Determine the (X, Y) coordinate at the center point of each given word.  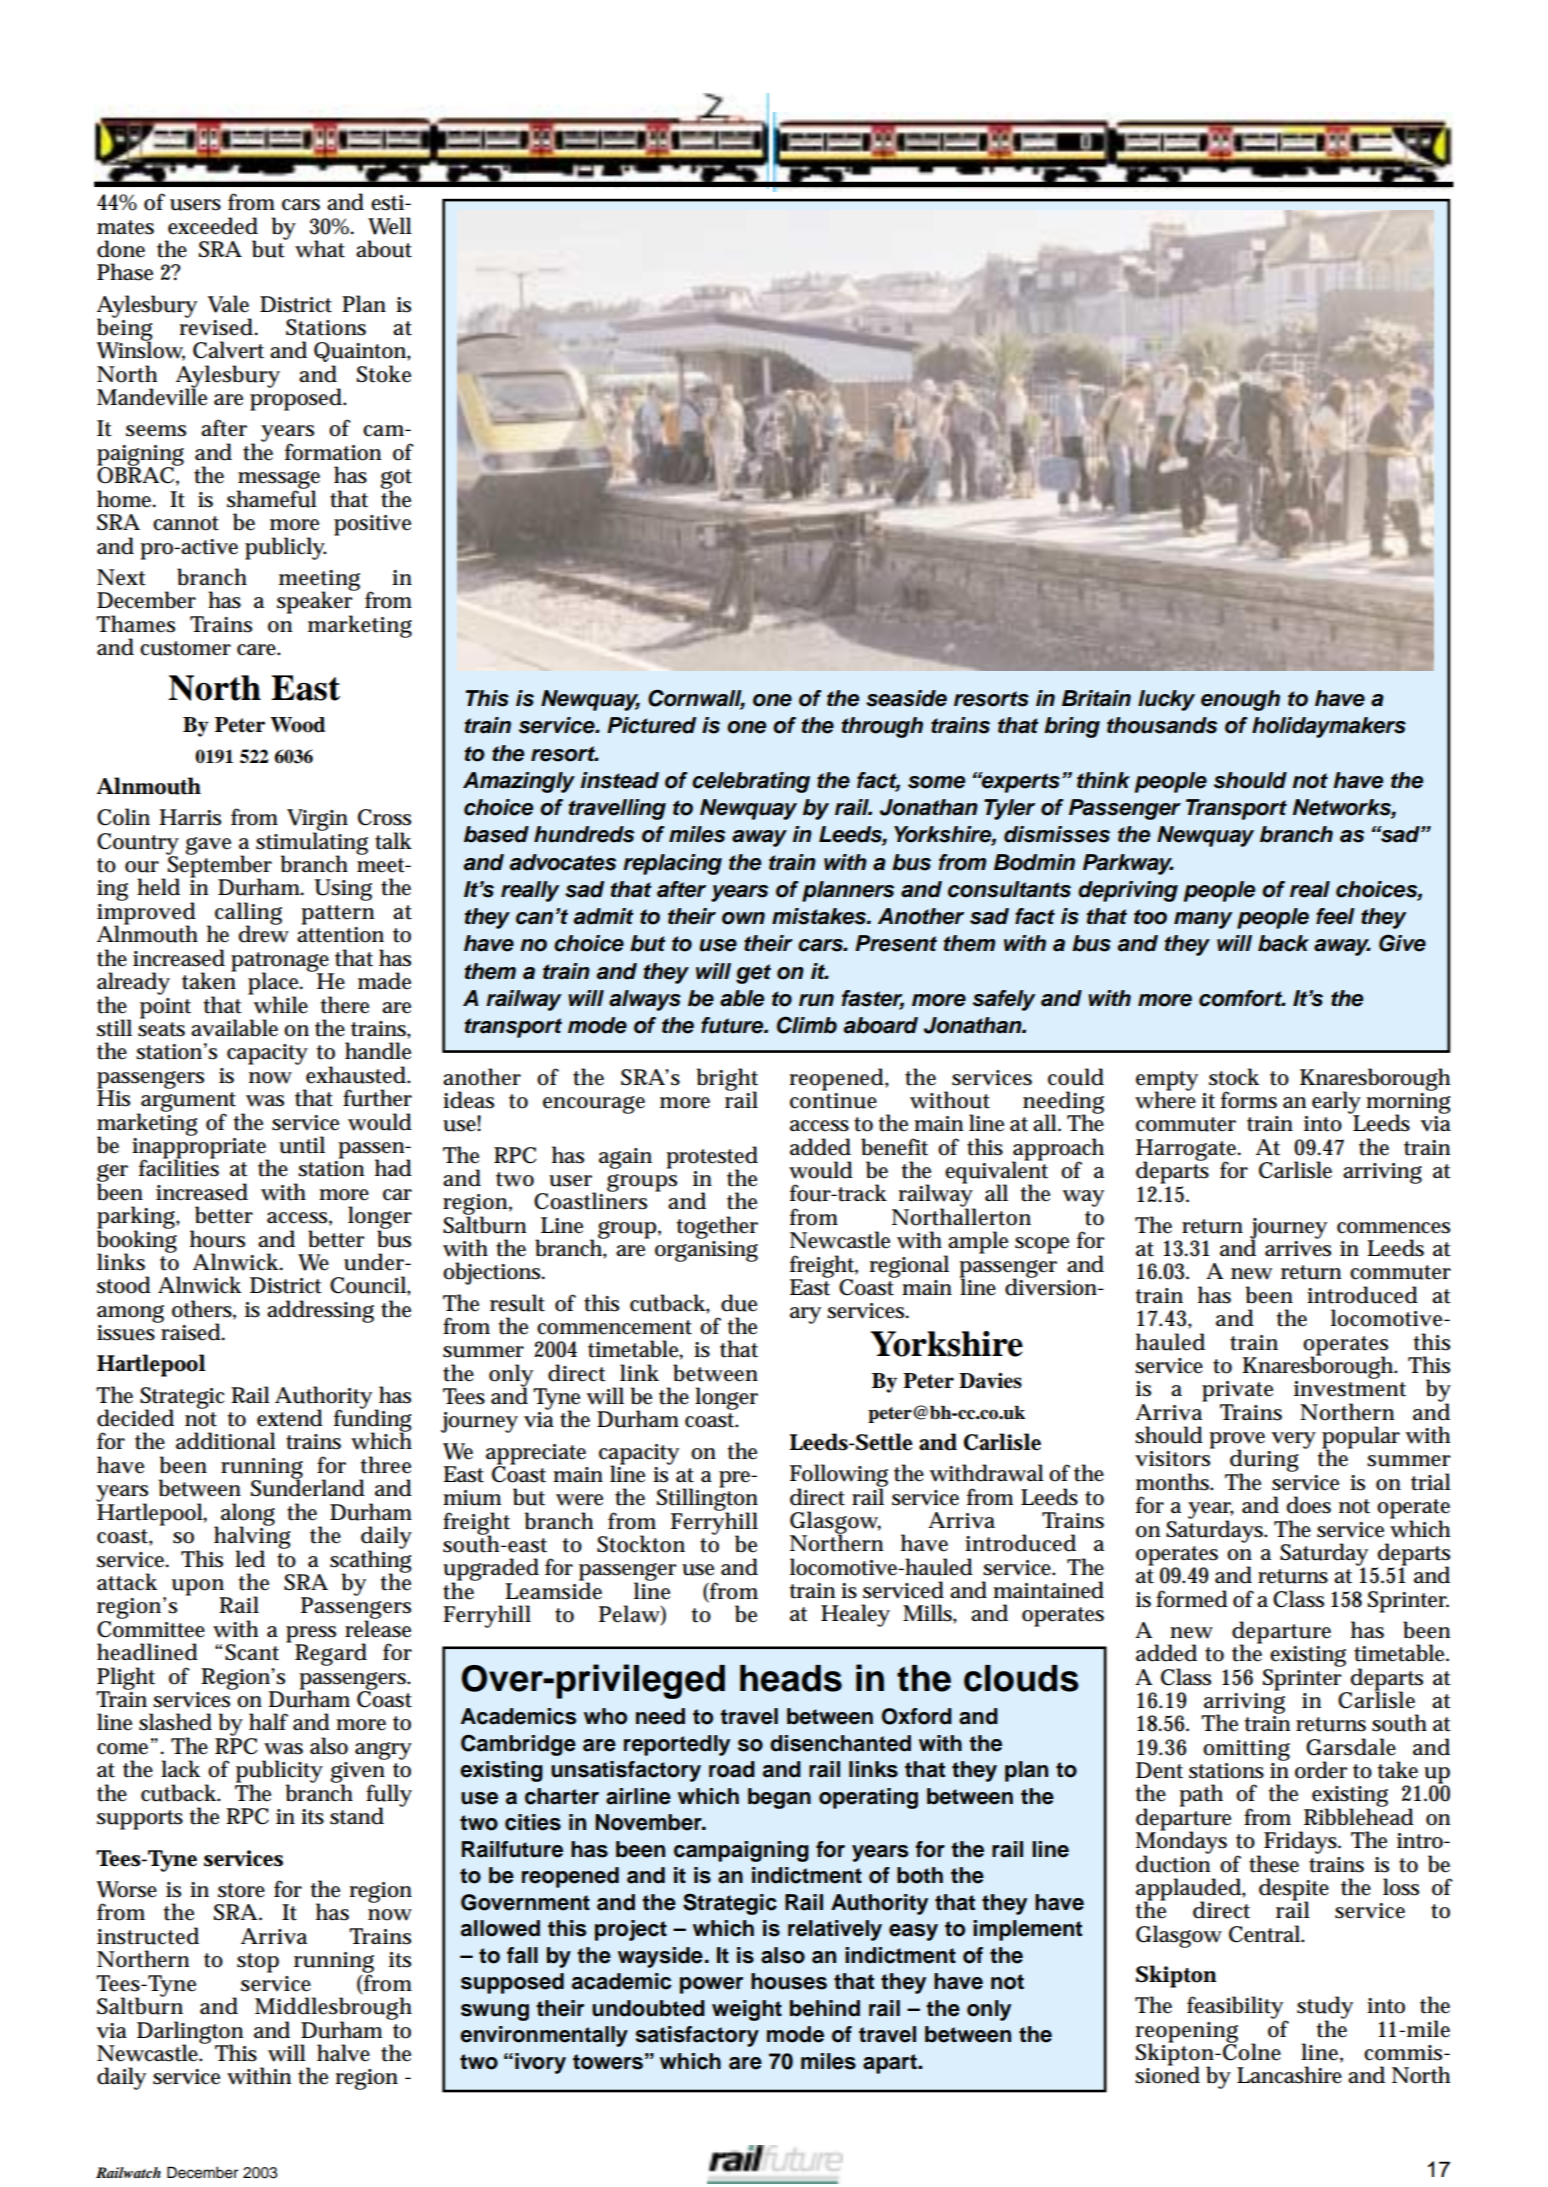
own (743, 918)
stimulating (312, 843)
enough (1240, 700)
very (1294, 1440)
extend (290, 1418)
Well (390, 226)
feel (1335, 916)
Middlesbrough (333, 2009)
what (320, 249)
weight (747, 2010)
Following (839, 1476)
